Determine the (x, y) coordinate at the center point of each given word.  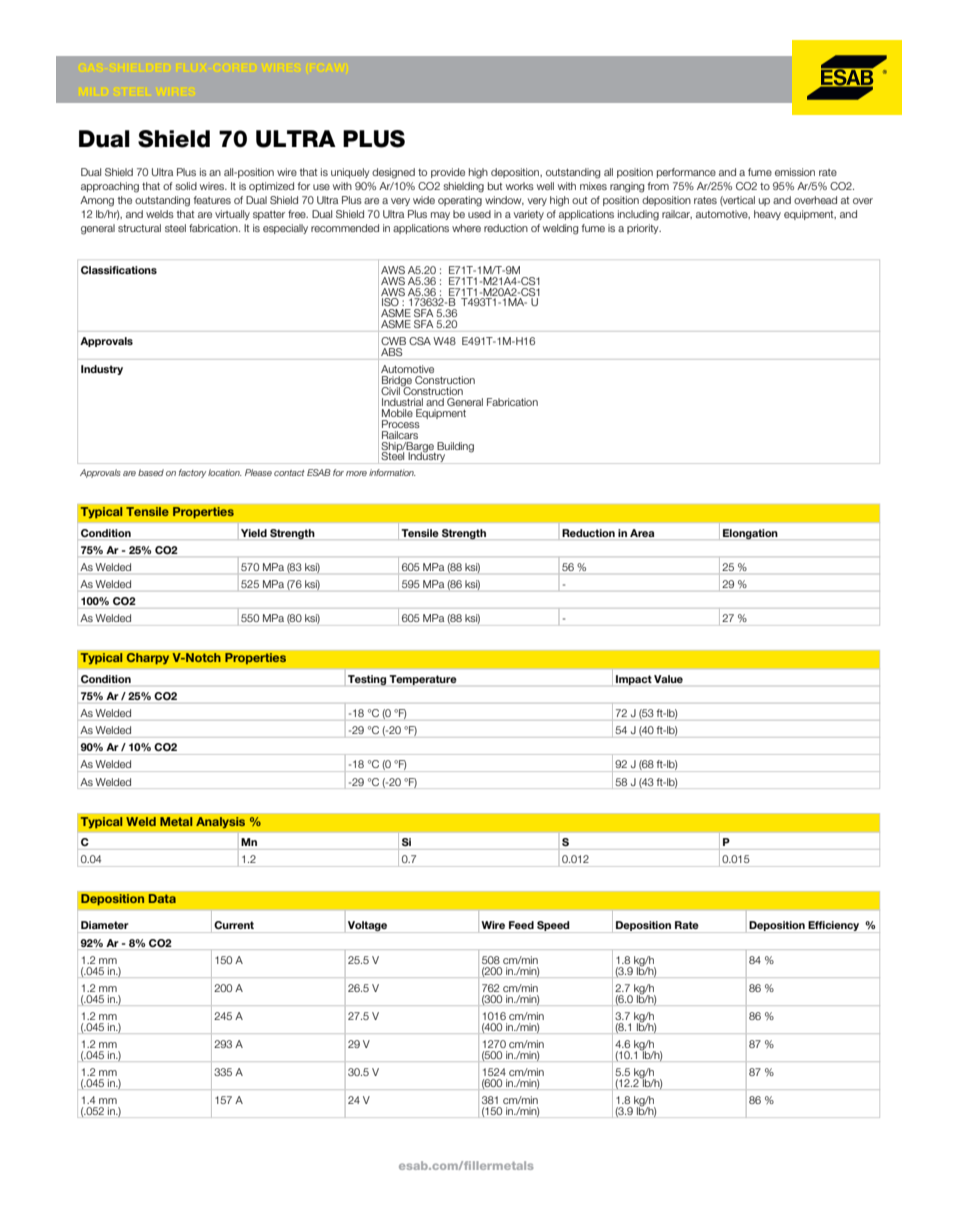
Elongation (750, 534)
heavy (767, 215)
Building (455, 447)
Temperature (423, 680)
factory (192, 473)
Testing (367, 680)
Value (668, 679)
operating (460, 201)
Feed (521, 925)
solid (186, 186)
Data (162, 898)
